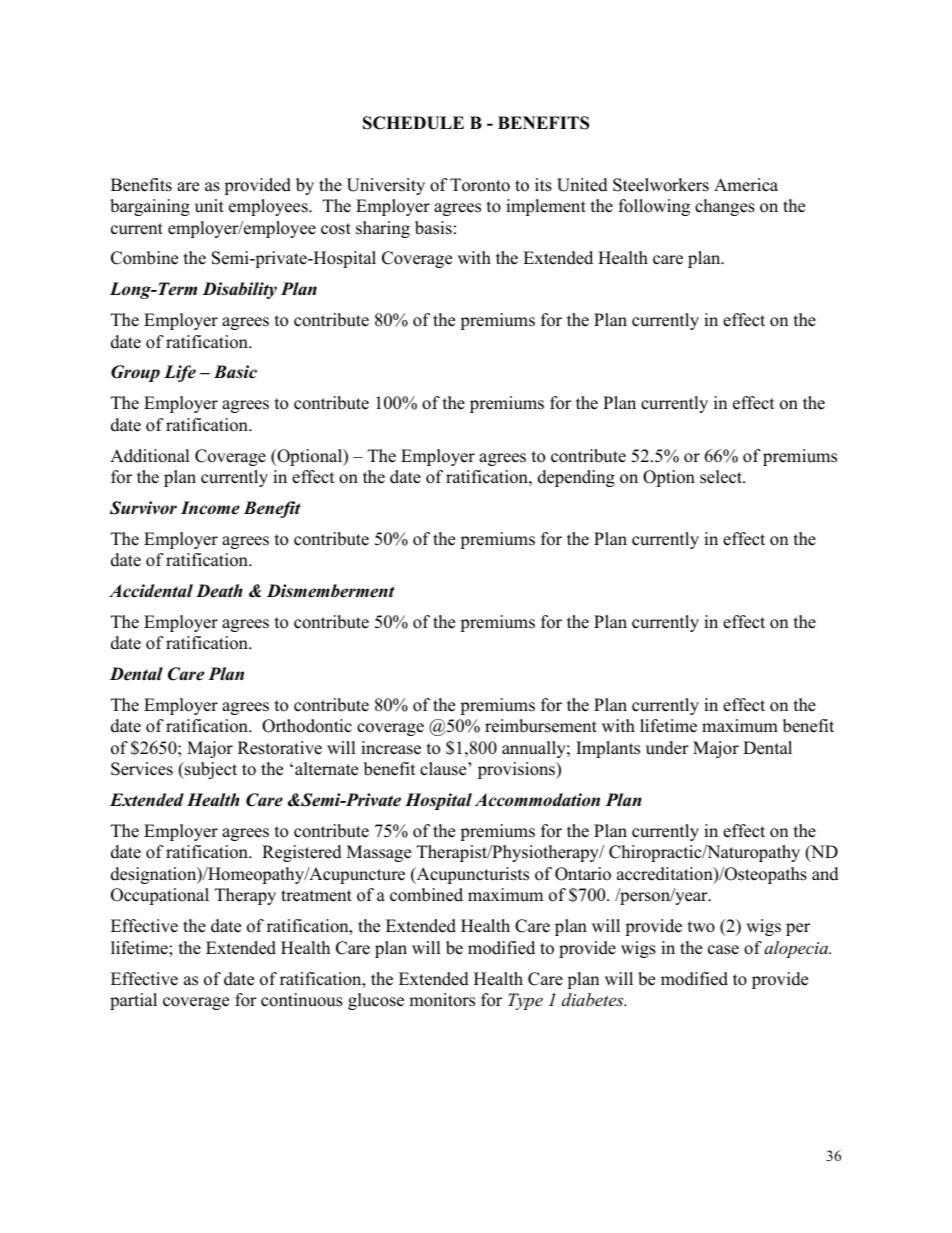  What do you see at coordinates (133, 1001) in the image?
I see `partial` at bounding box center [133, 1001].
